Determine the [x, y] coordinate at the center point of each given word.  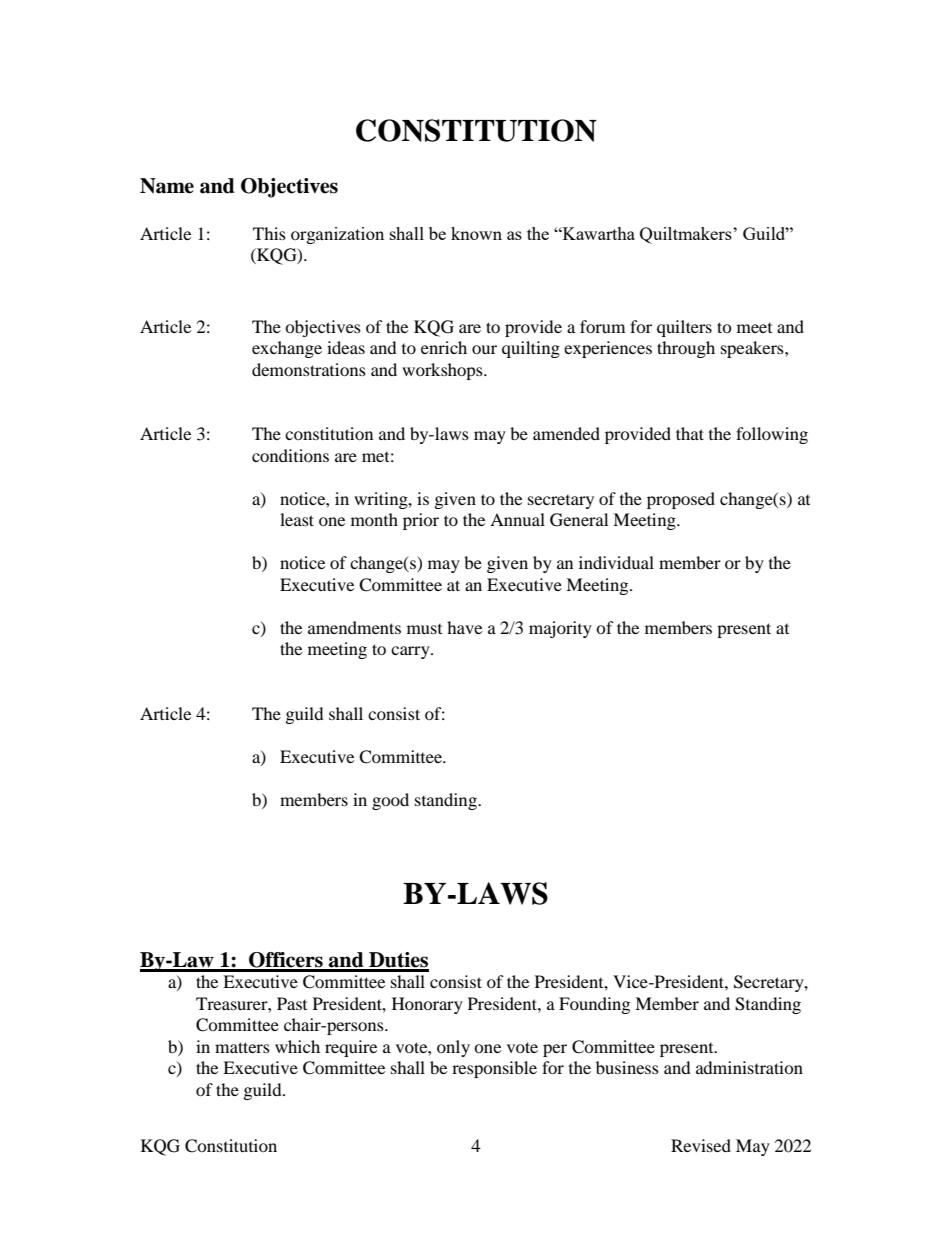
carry [411, 652]
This [269, 233]
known [476, 233]
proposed [681, 500]
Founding [594, 1005]
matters [242, 1047]
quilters [684, 328]
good [390, 801]
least [297, 519]
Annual [517, 519]
